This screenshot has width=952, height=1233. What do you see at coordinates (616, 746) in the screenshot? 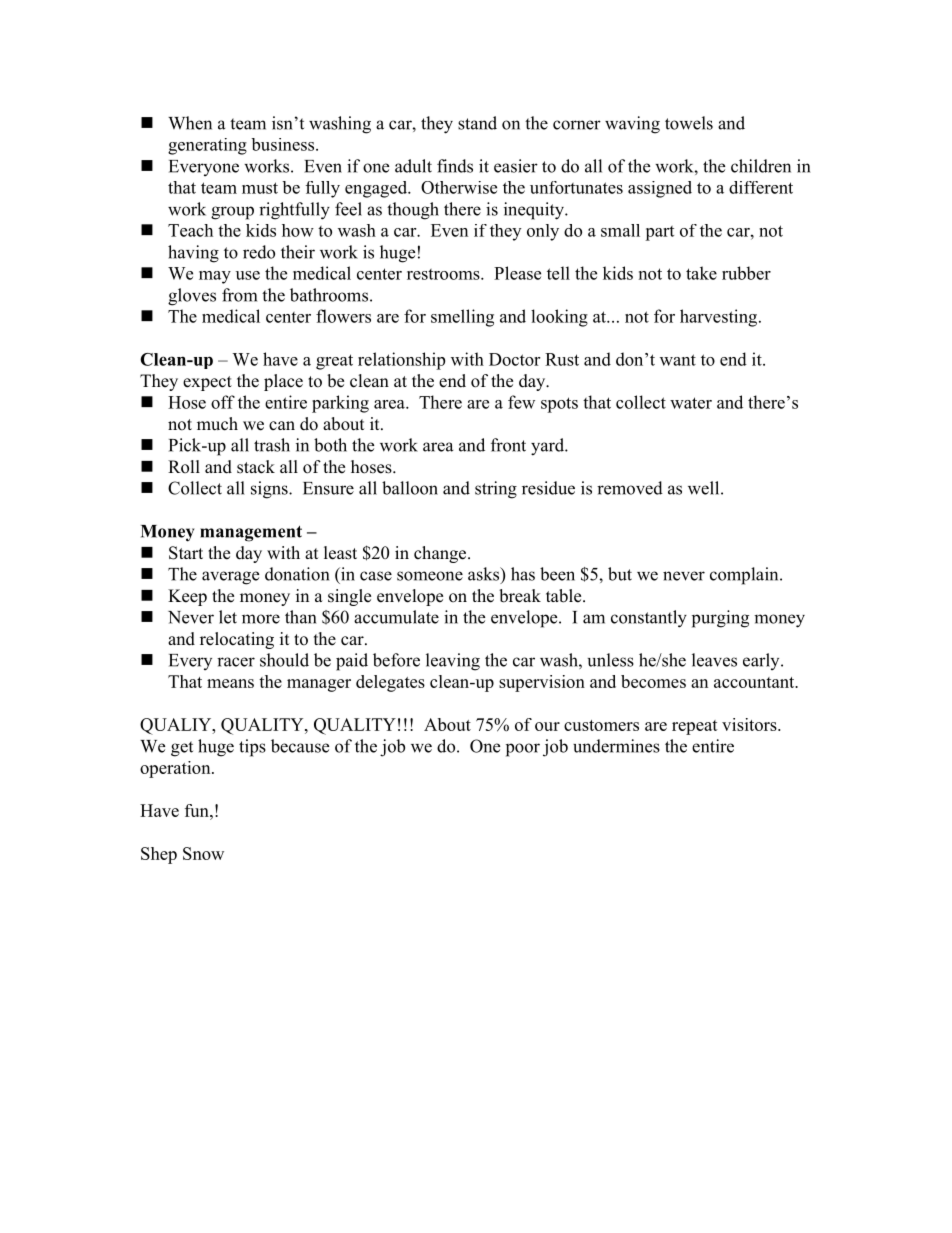
I see `undermines` at bounding box center [616, 746].
